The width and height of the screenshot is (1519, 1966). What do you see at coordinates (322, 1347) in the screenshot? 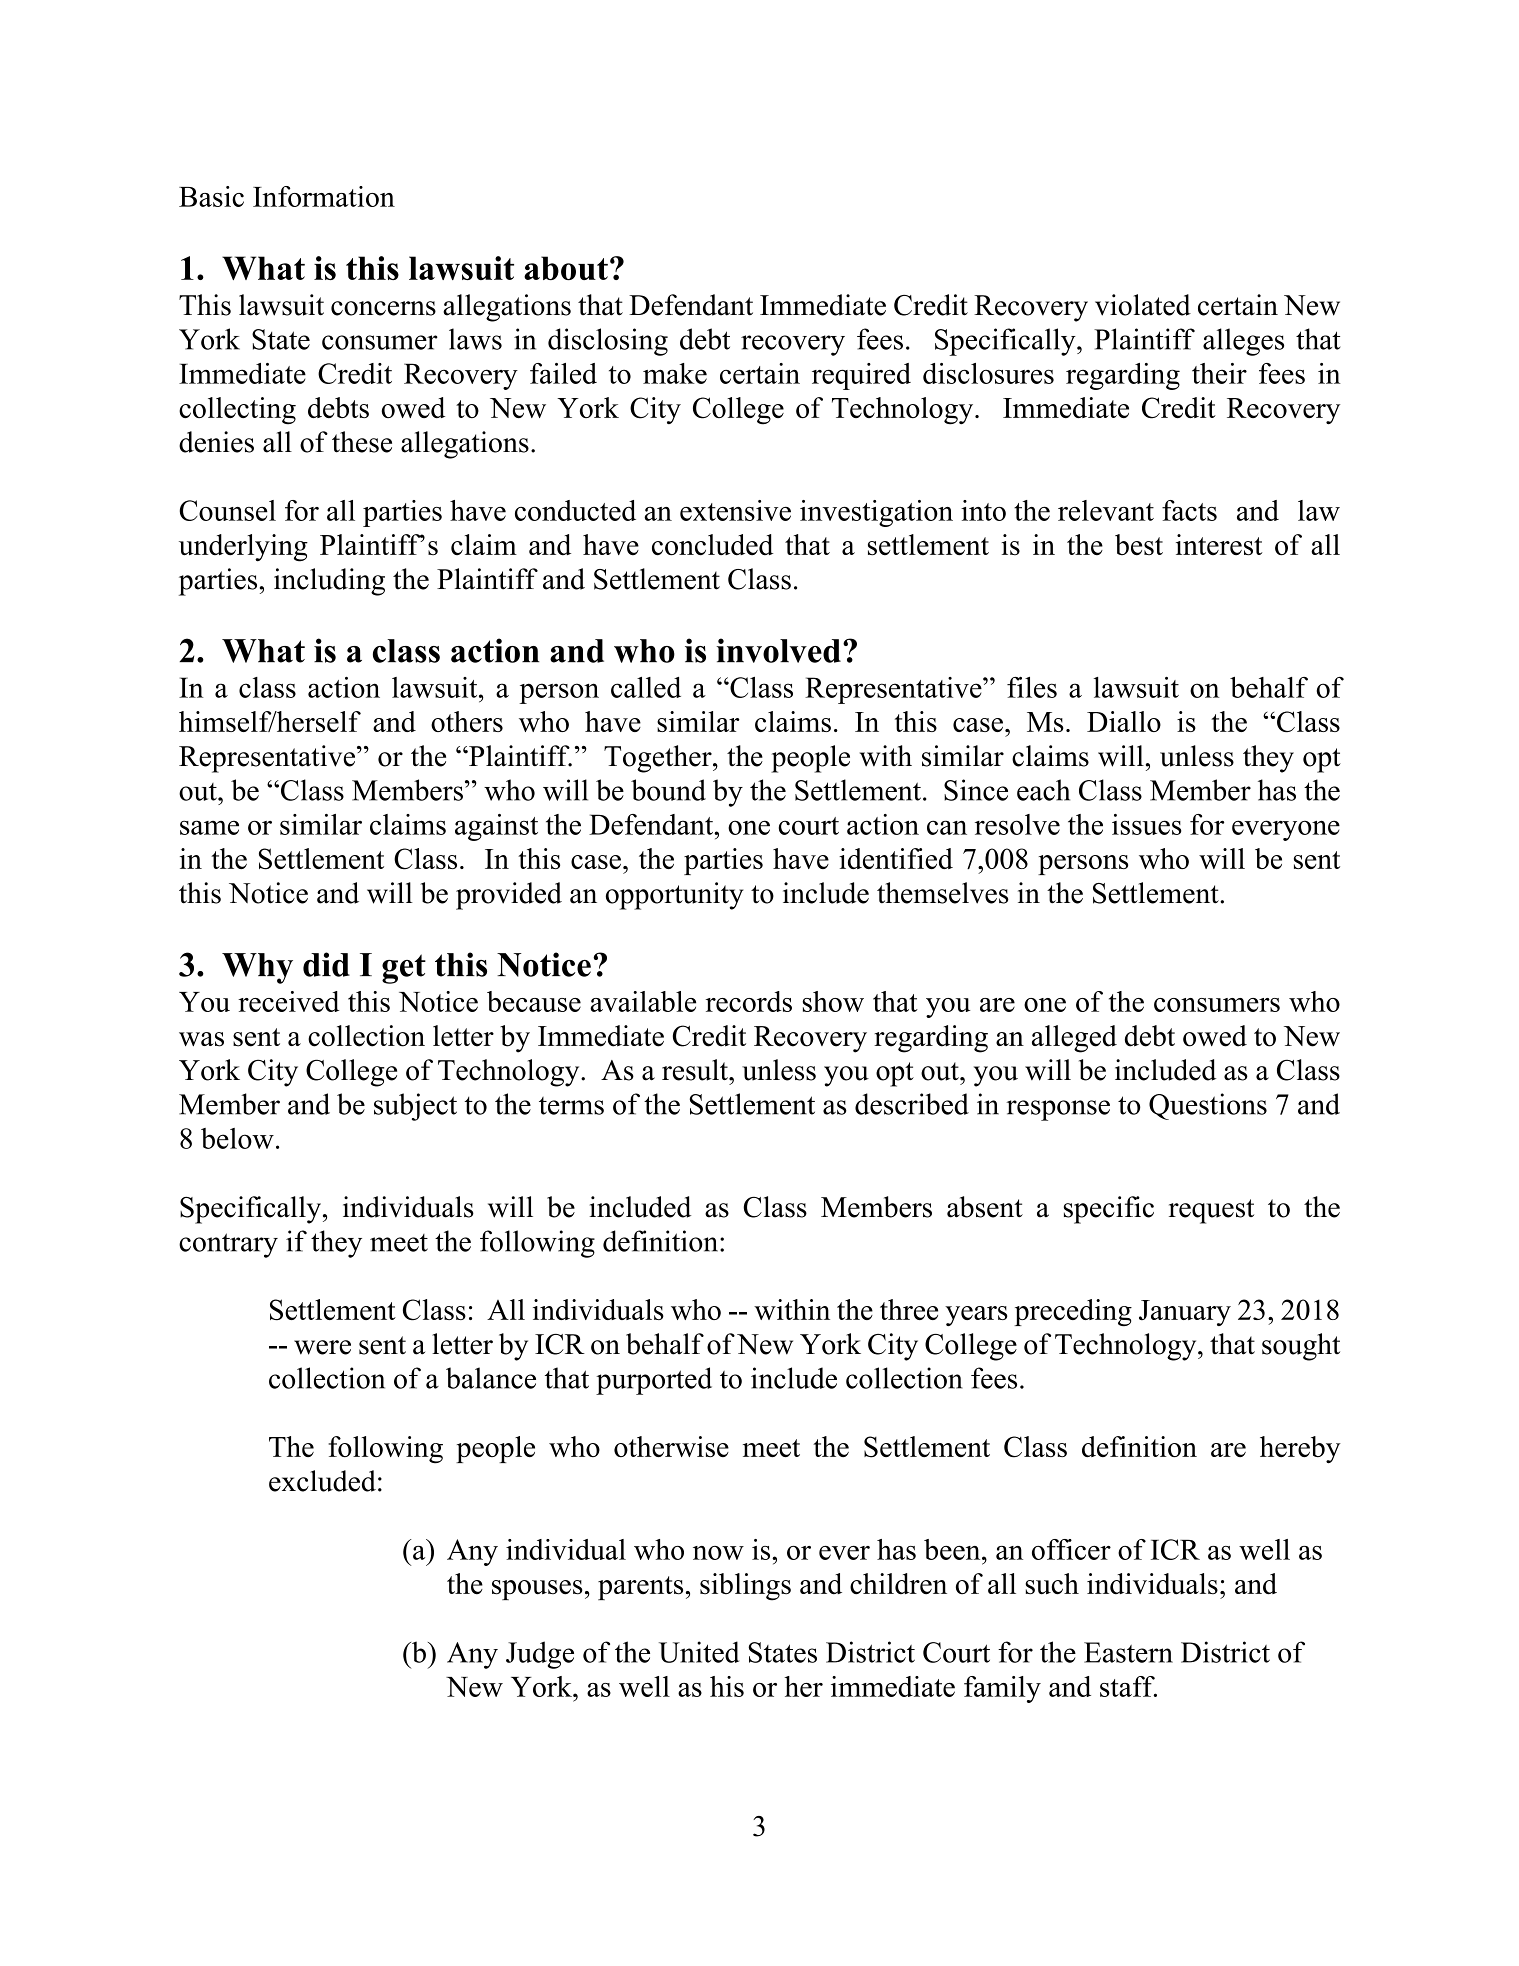
I see `were` at bounding box center [322, 1347].
